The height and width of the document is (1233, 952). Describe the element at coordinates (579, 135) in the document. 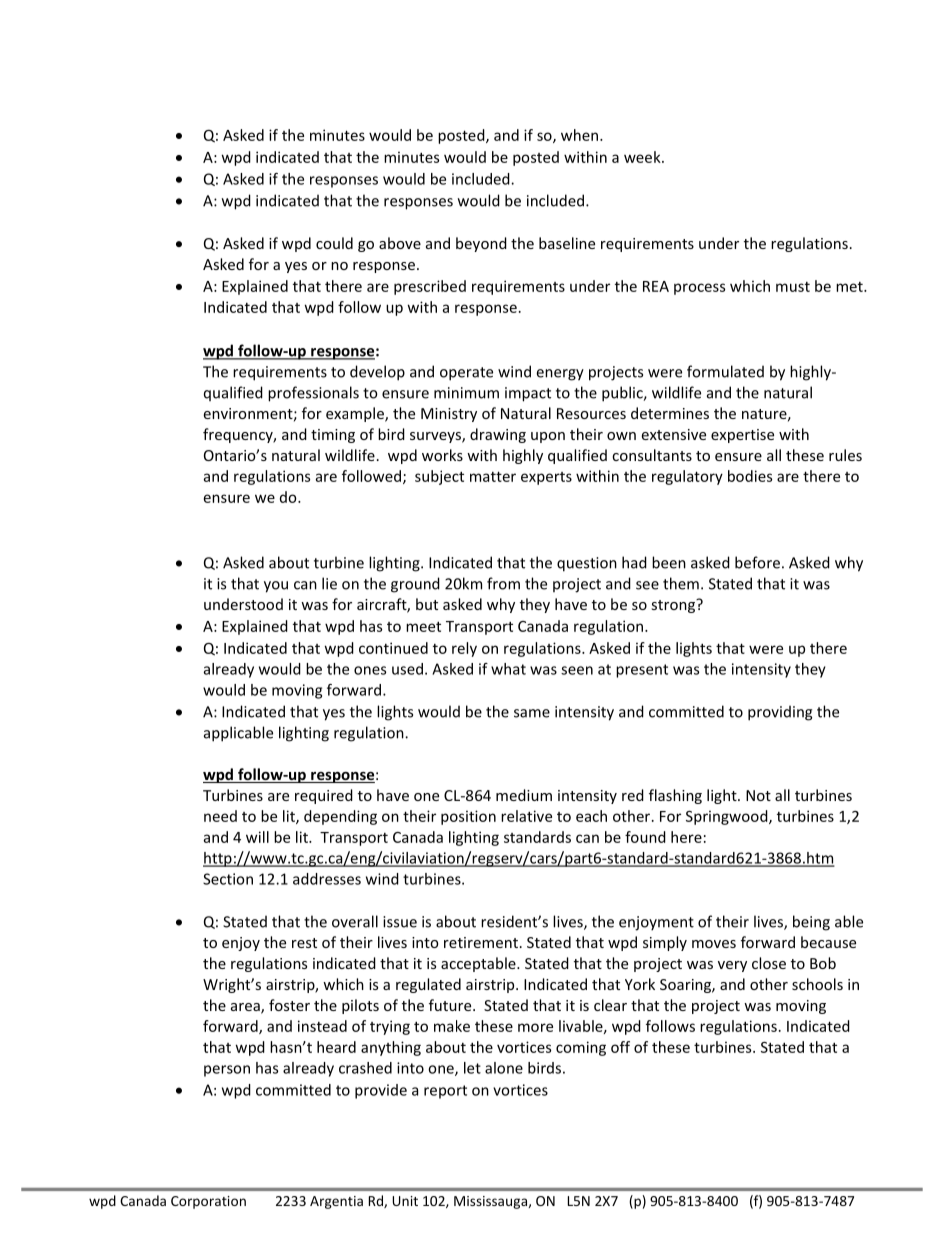

I see `when` at that location.
